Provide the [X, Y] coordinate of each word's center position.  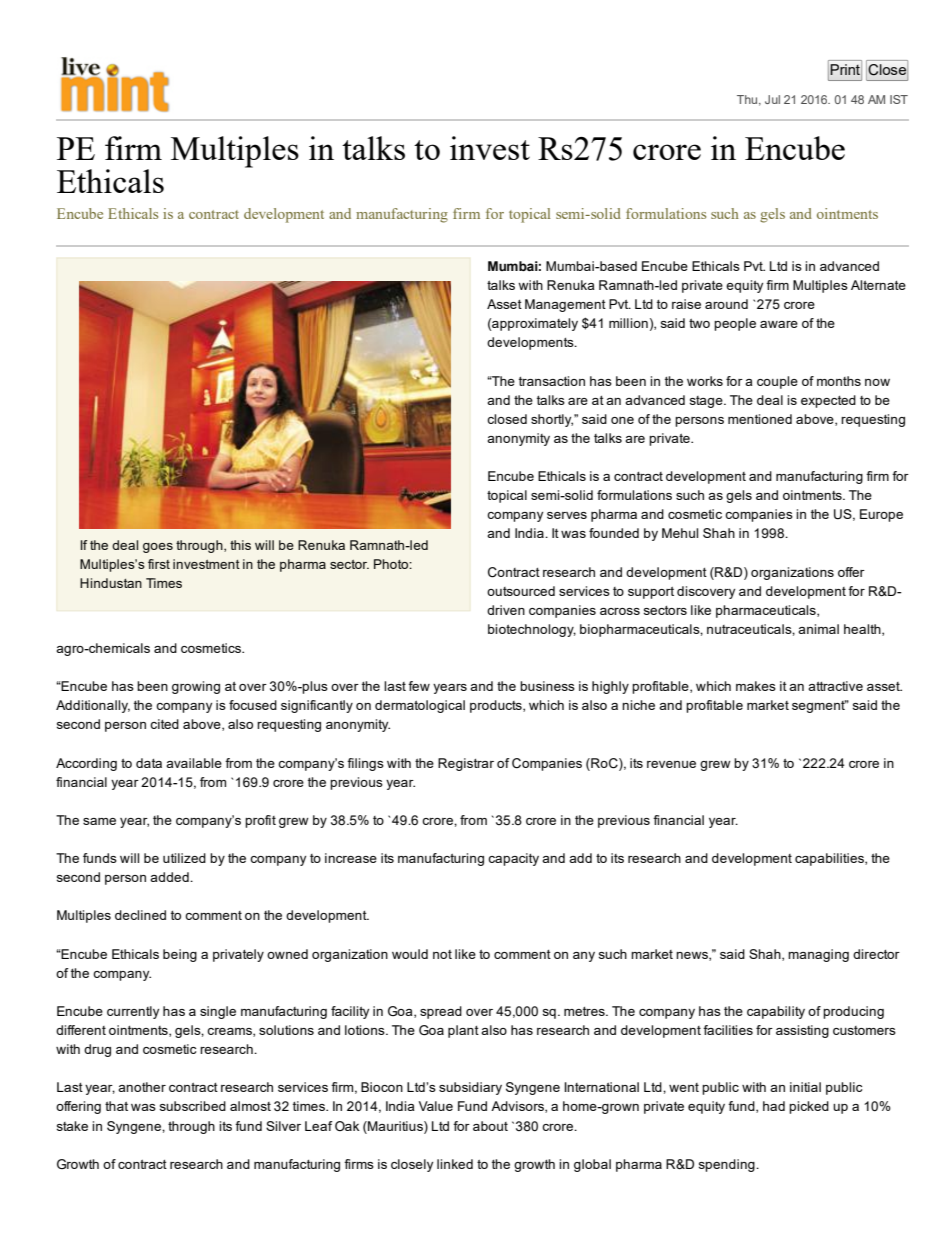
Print [846, 71]
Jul [772, 99]
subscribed [193, 1106]
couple [777, 382]
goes [158, 548]
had [774, 1106]
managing [818, 955]
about [490, 1126]
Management [565, 305]
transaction [552, 381]
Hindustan [111, 583]
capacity [513, 859]
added [170, 877]
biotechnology [532, 630]
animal [818, 629]
